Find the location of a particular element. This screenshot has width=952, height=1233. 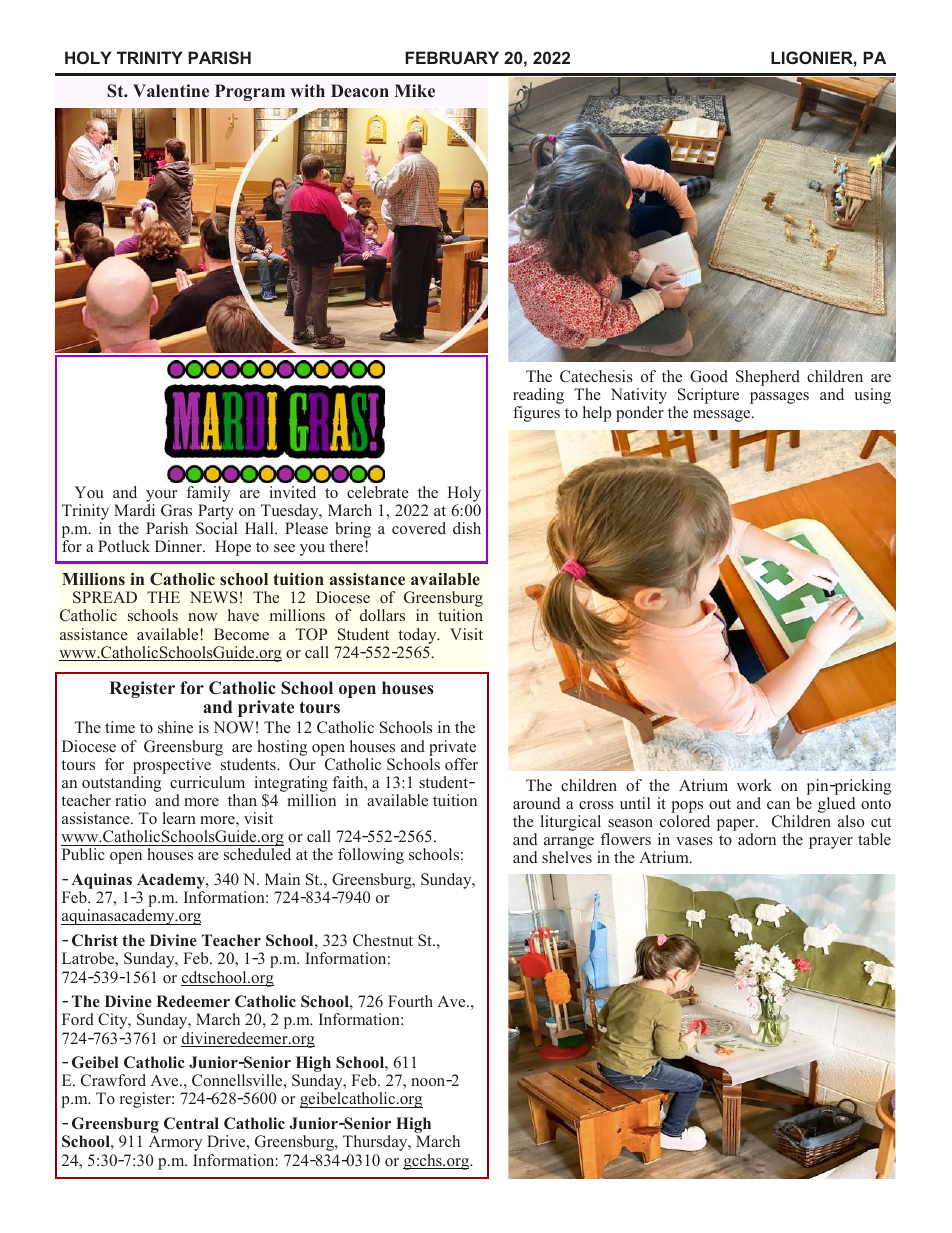

work is located at coordinates (754, 785).
